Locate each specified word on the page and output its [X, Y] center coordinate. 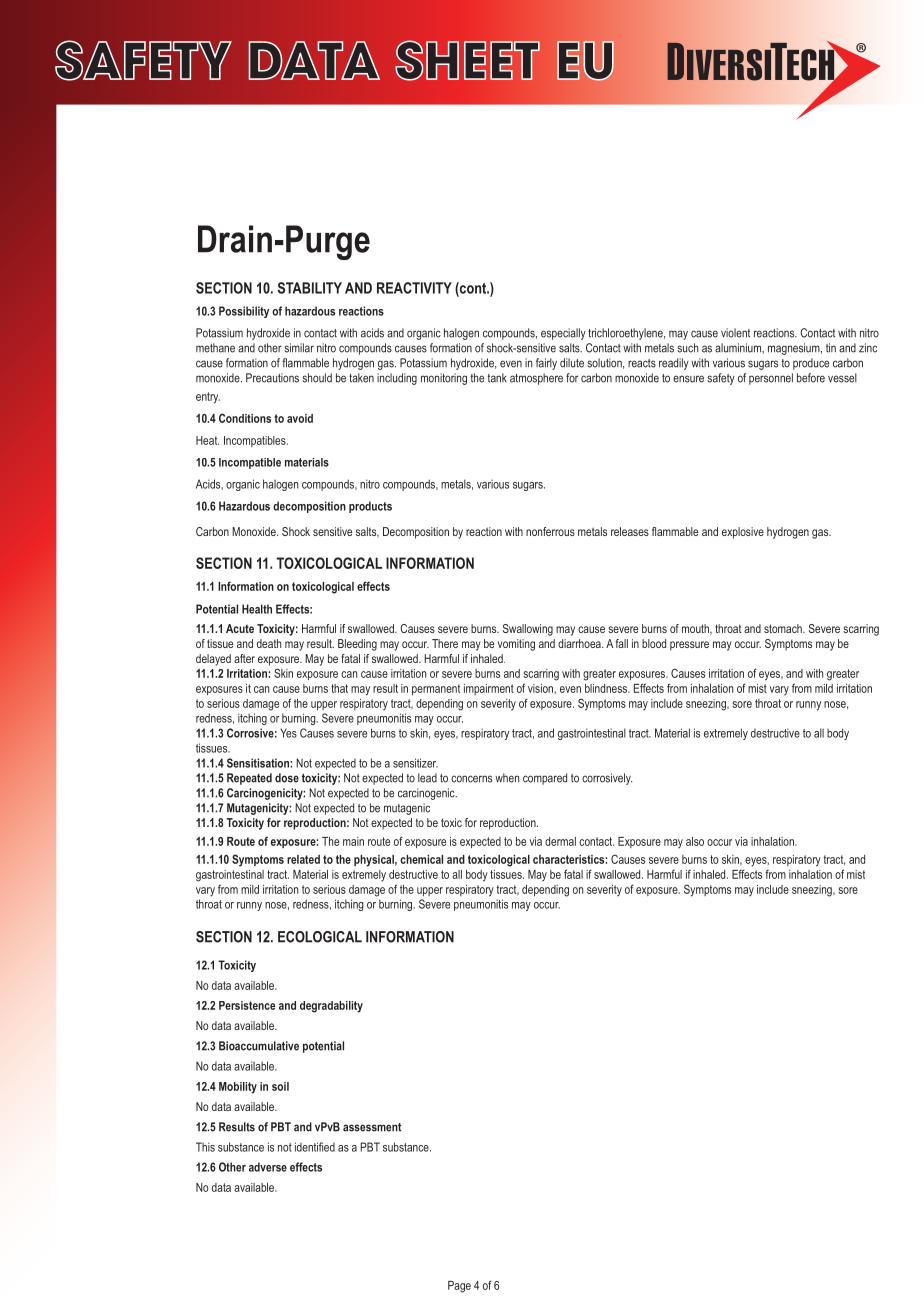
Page [459, 1287]
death [269, 643]
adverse [268, 1167]
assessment [372, 1127]
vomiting [516, 645]
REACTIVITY [414, 288]
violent [735, 333]
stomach [784, 628]
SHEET [467, 60]
